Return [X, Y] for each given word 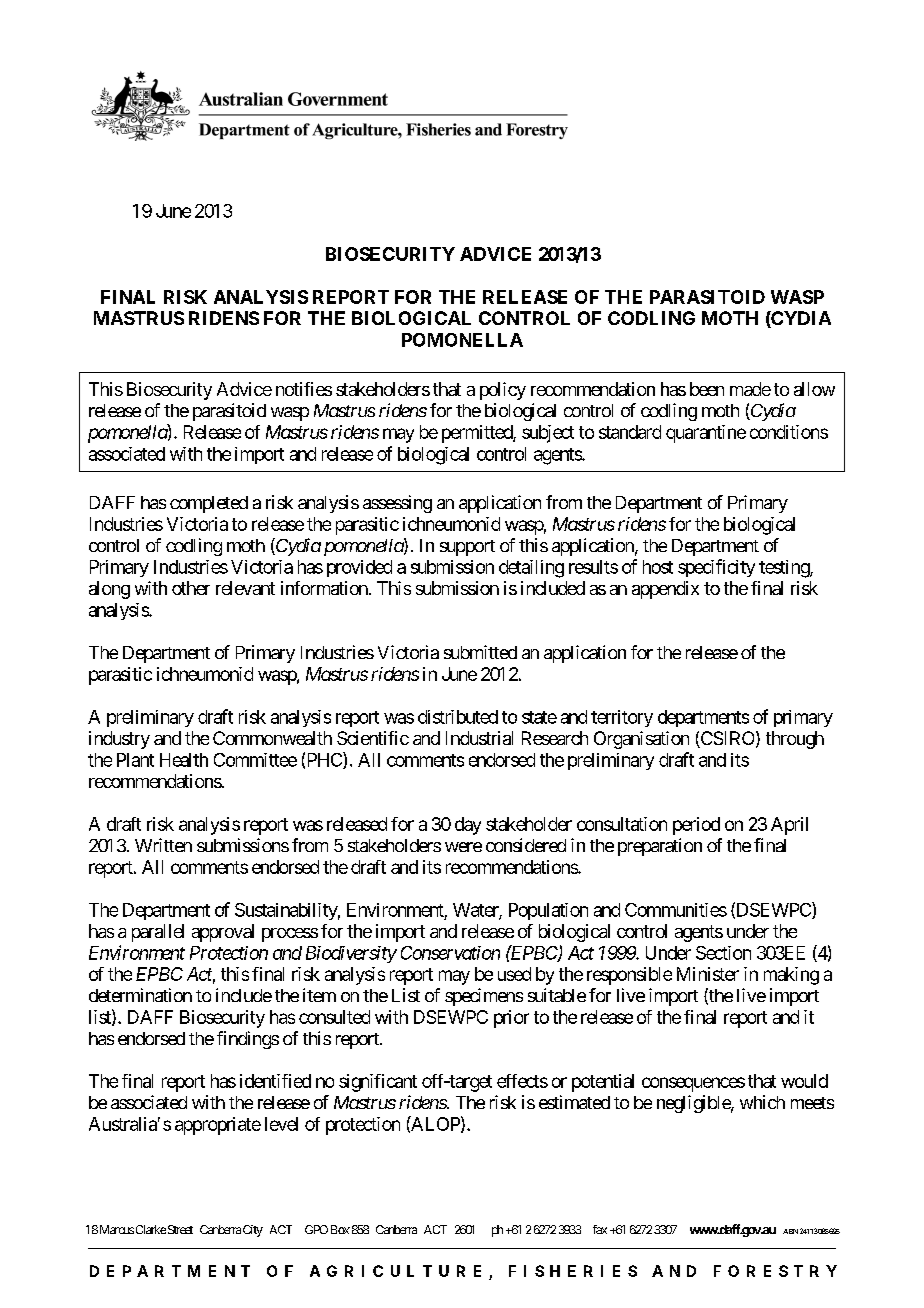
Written [163, 845]
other [191, 588]
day [468, 826]
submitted [480, 652]
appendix [665, 590]
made [750, 389]
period [696, 826]
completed [209, 504]
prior [511, 1019]
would [804, 1081]
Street [180, 1229]
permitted [478, 434]
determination [140, 995]
